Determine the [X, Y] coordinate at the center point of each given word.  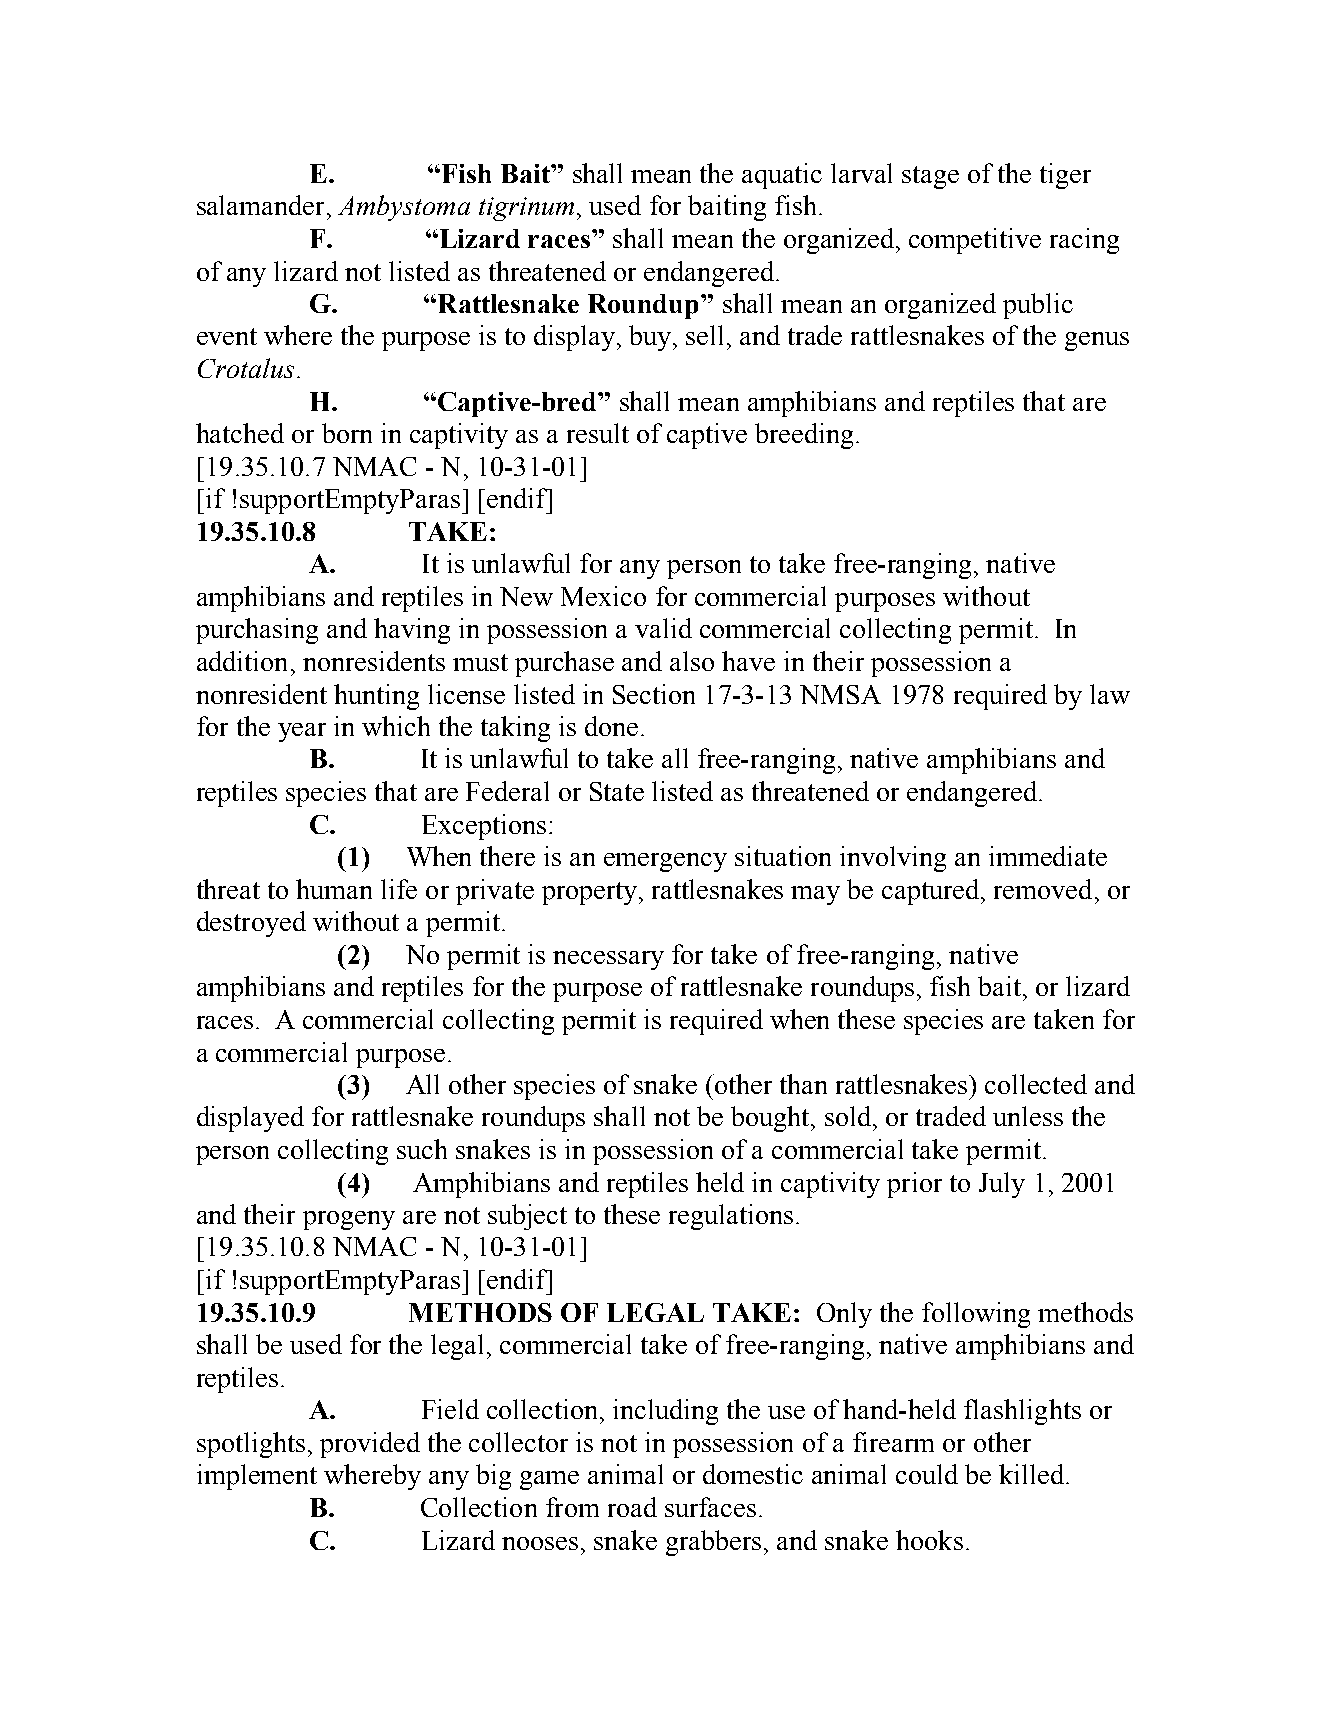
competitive [975, 241]
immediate [1048, 856]
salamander [260, 205]
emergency [665, 862]
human [334, 889]
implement [257, 1477]
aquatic [782, 176]
